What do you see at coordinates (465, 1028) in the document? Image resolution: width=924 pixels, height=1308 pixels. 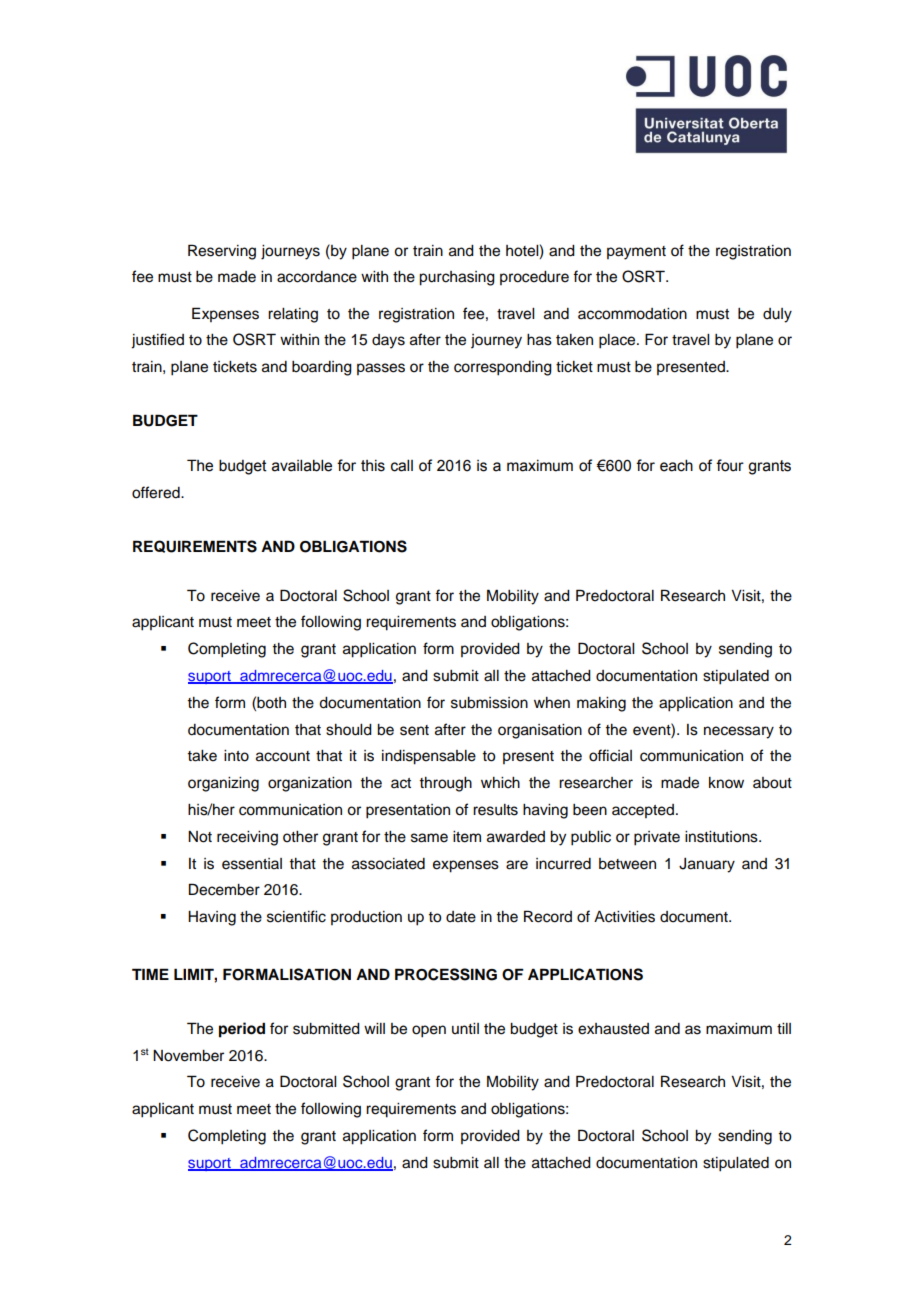 I see `until` at bounding box center [465, 1028].
